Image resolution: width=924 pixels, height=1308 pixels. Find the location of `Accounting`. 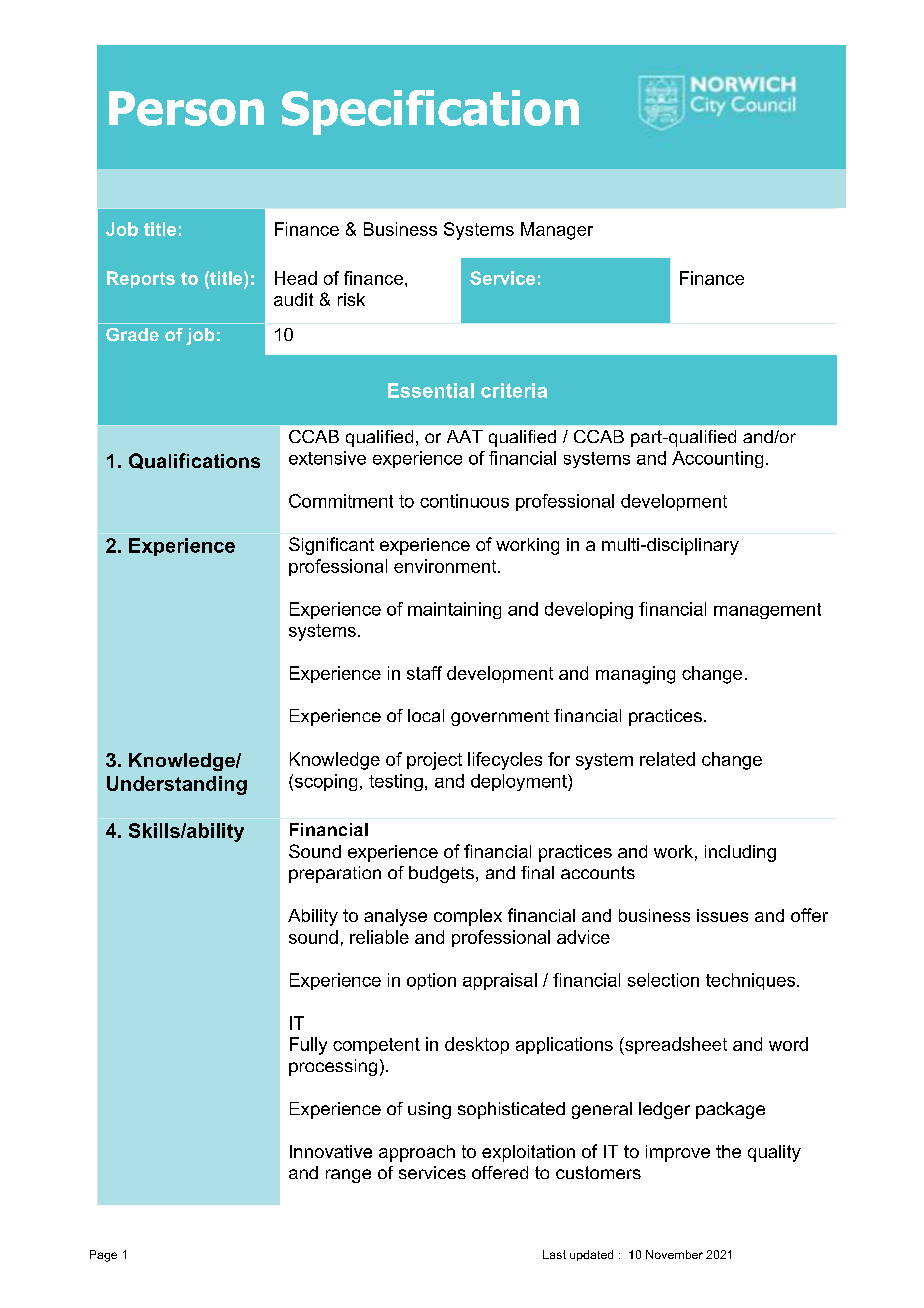

Accounting is located at coordinates (717, 459).
